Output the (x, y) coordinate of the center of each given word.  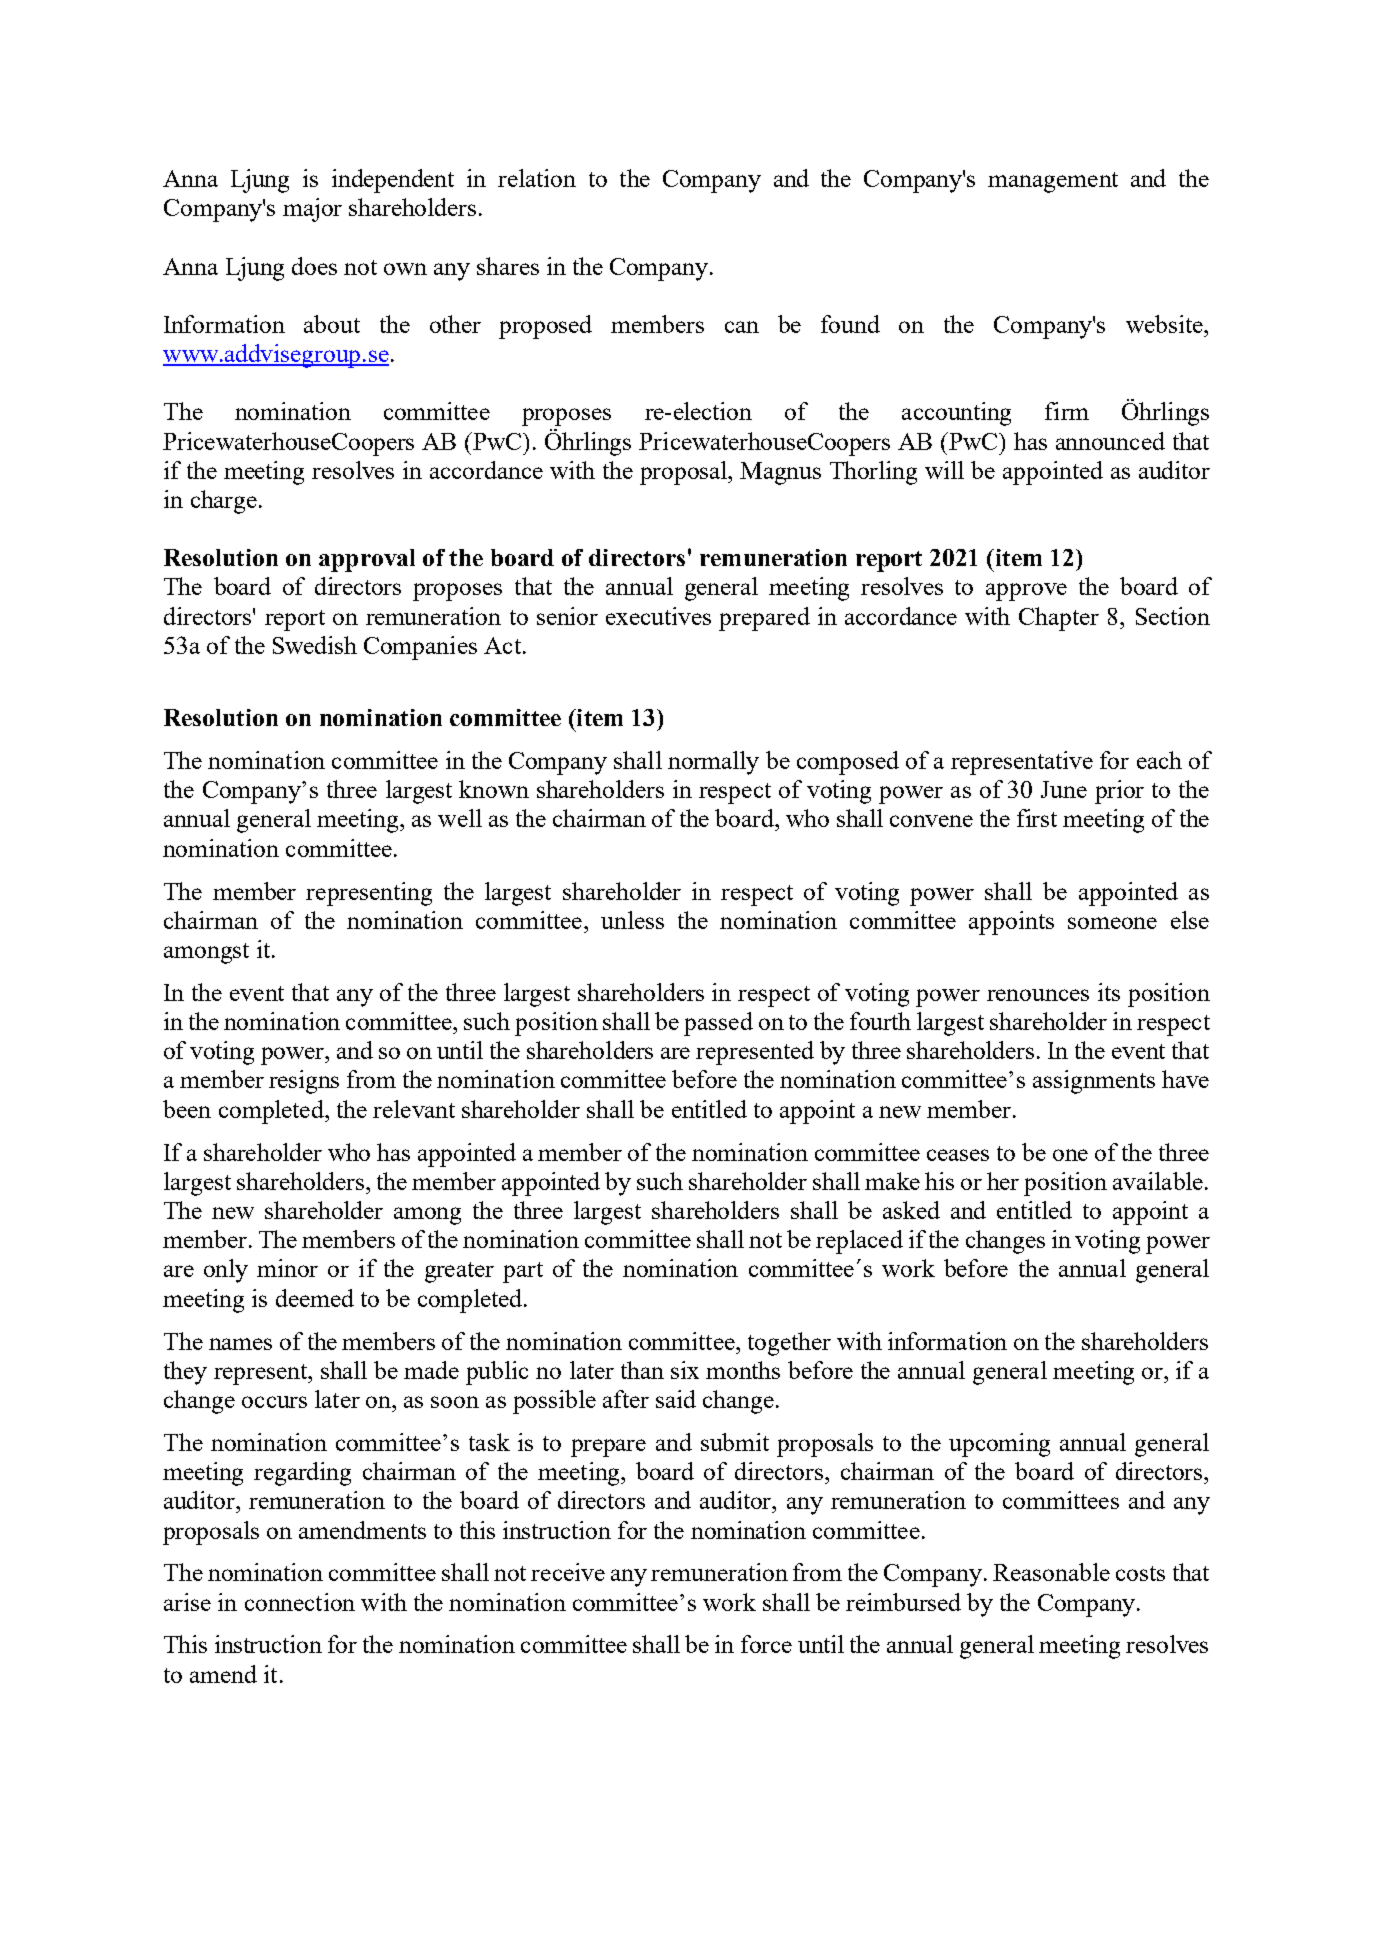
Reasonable (1051, 1572)
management (1053, 182)
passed (718, 1024)
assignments (1094, 1082)
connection (300, 1602)
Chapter (1059, 619)
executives (658, 616)
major (312, 210)
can (742, 327)
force (766, 1644)
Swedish (315, 645)
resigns (304, 1082)
